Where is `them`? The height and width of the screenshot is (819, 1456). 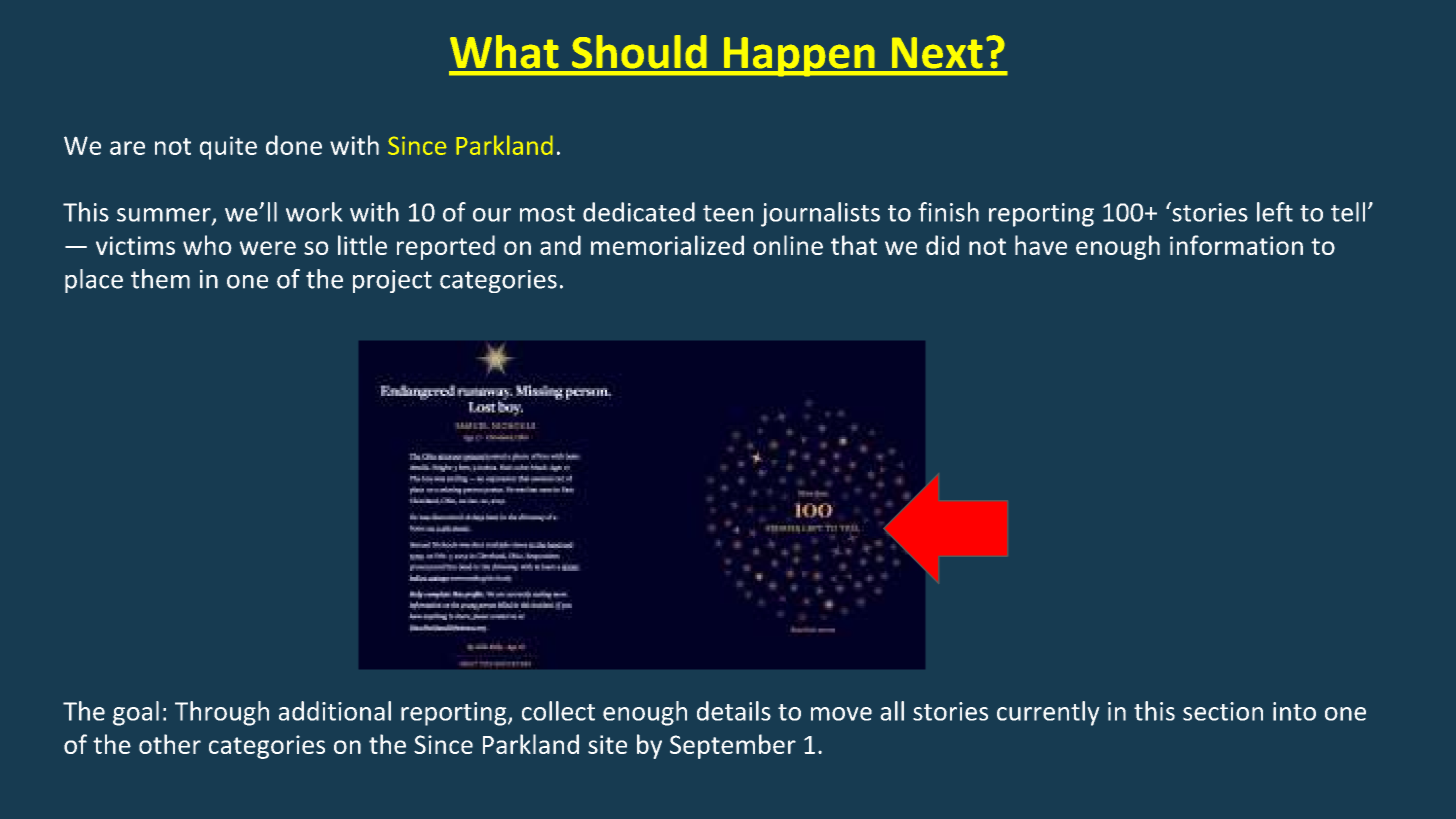 them is located at coordinates (160, 279).
